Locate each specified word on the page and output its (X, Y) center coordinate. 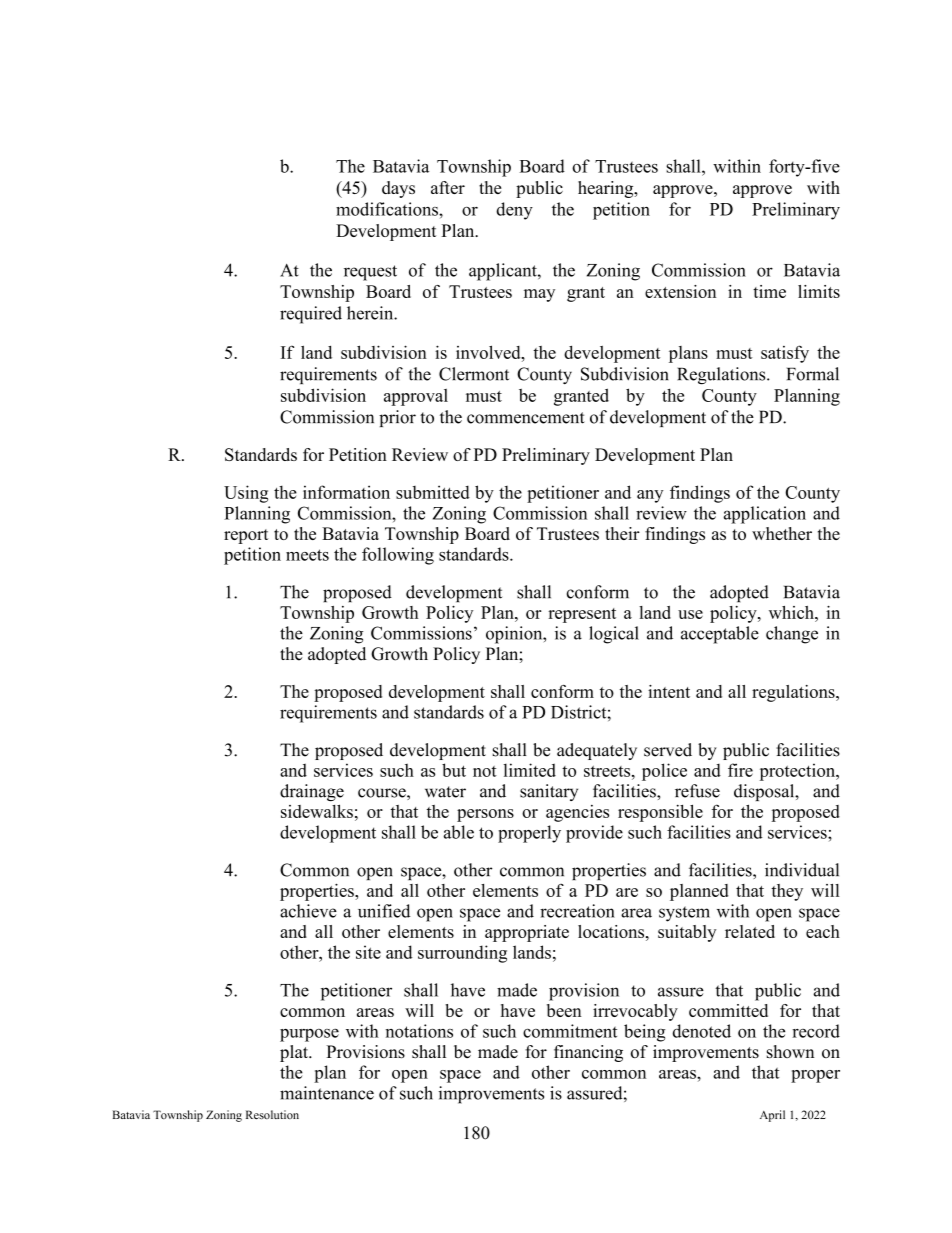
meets (307, 555)
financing (588, 1053)
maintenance (327, 1093)
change (792, 635)
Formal (813, 374)
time (769, 291)
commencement (526, 418)
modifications (388, 209)
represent (582, 615)
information (346, 492)
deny (514, 211)
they (787, 892)
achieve (308, 911)
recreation (577, 911)
